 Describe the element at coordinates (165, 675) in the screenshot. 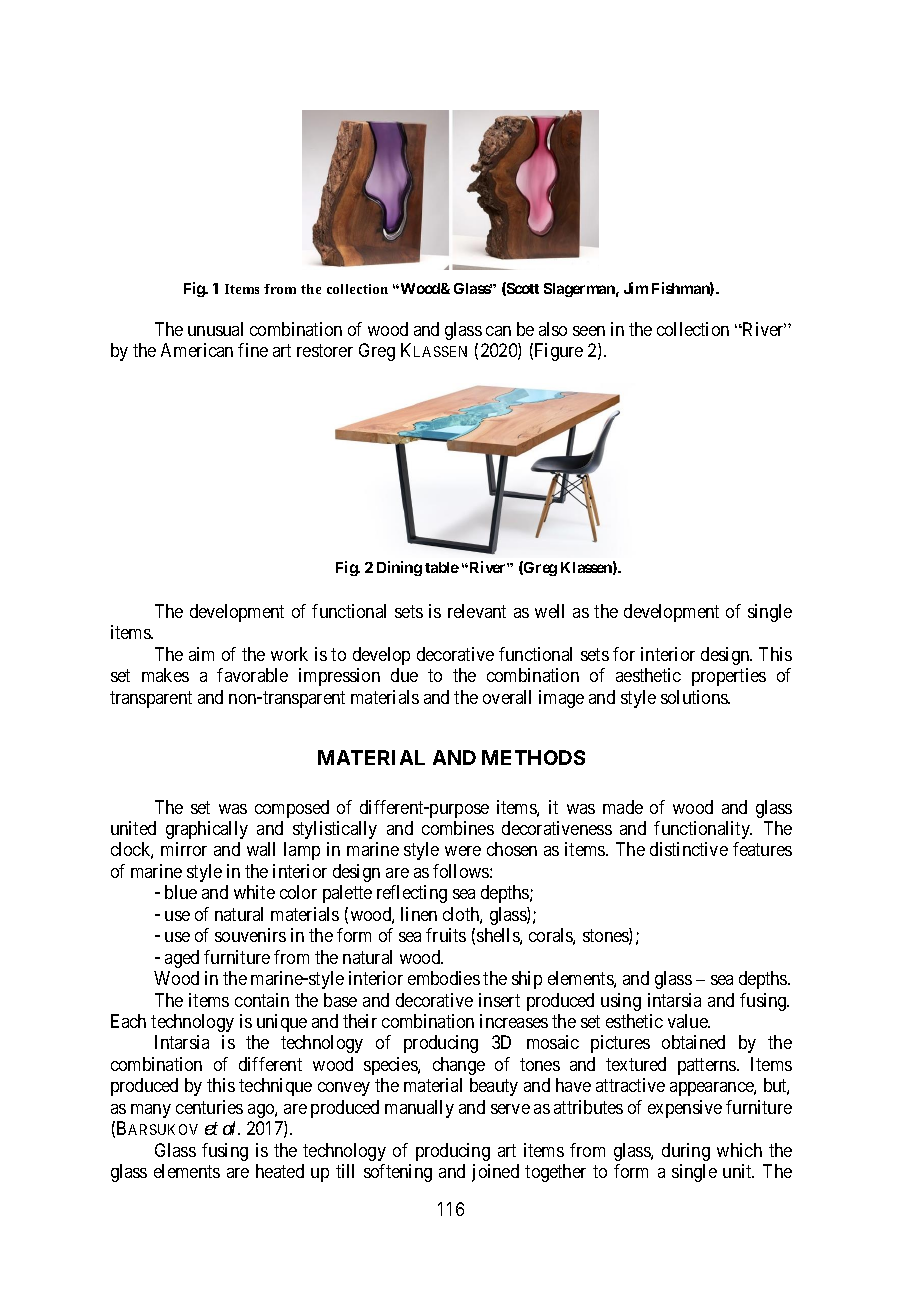

I see `makes` at that location.
